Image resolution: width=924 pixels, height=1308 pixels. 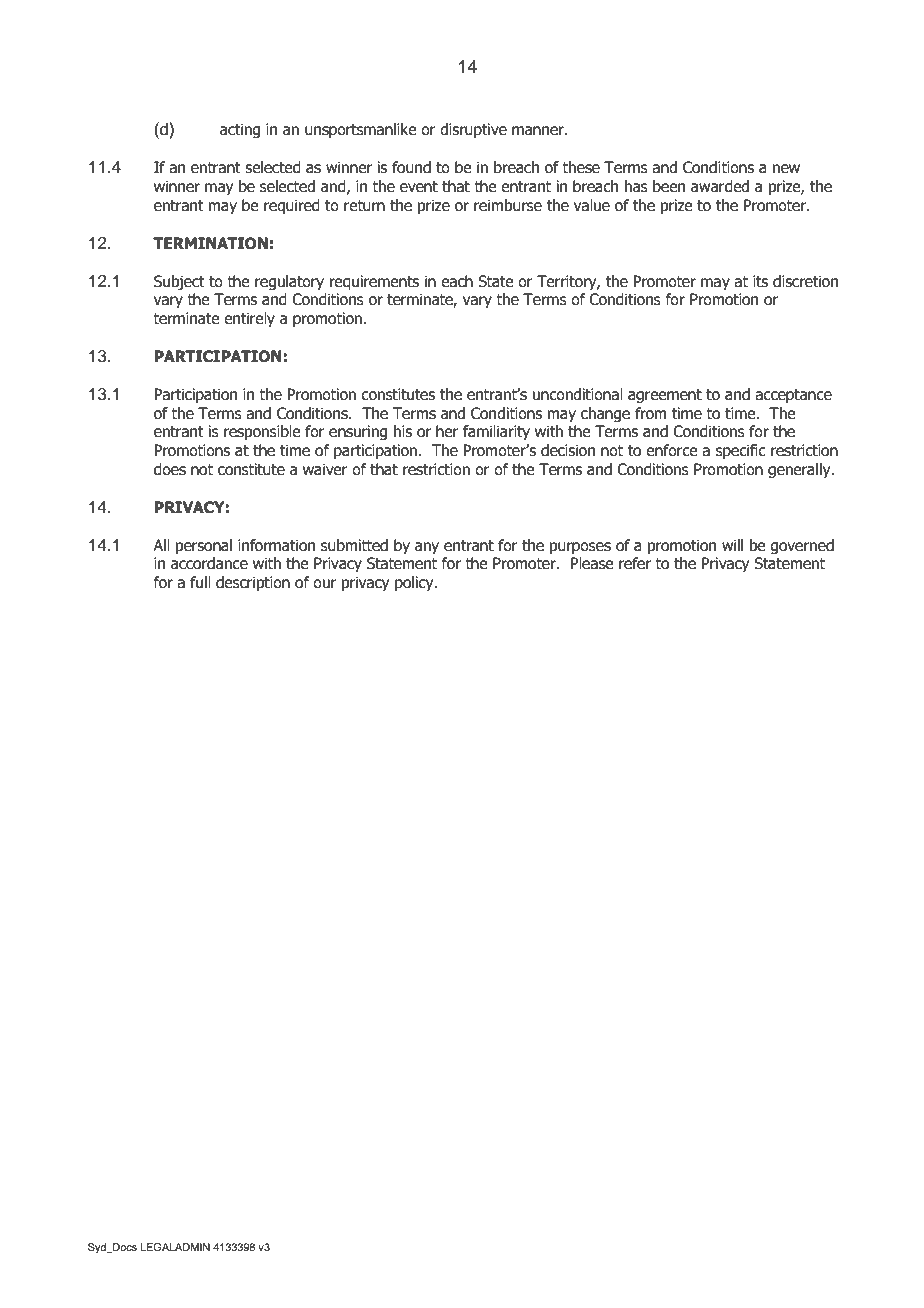 I want to click on disruptive, so click(x=473, y=130).
